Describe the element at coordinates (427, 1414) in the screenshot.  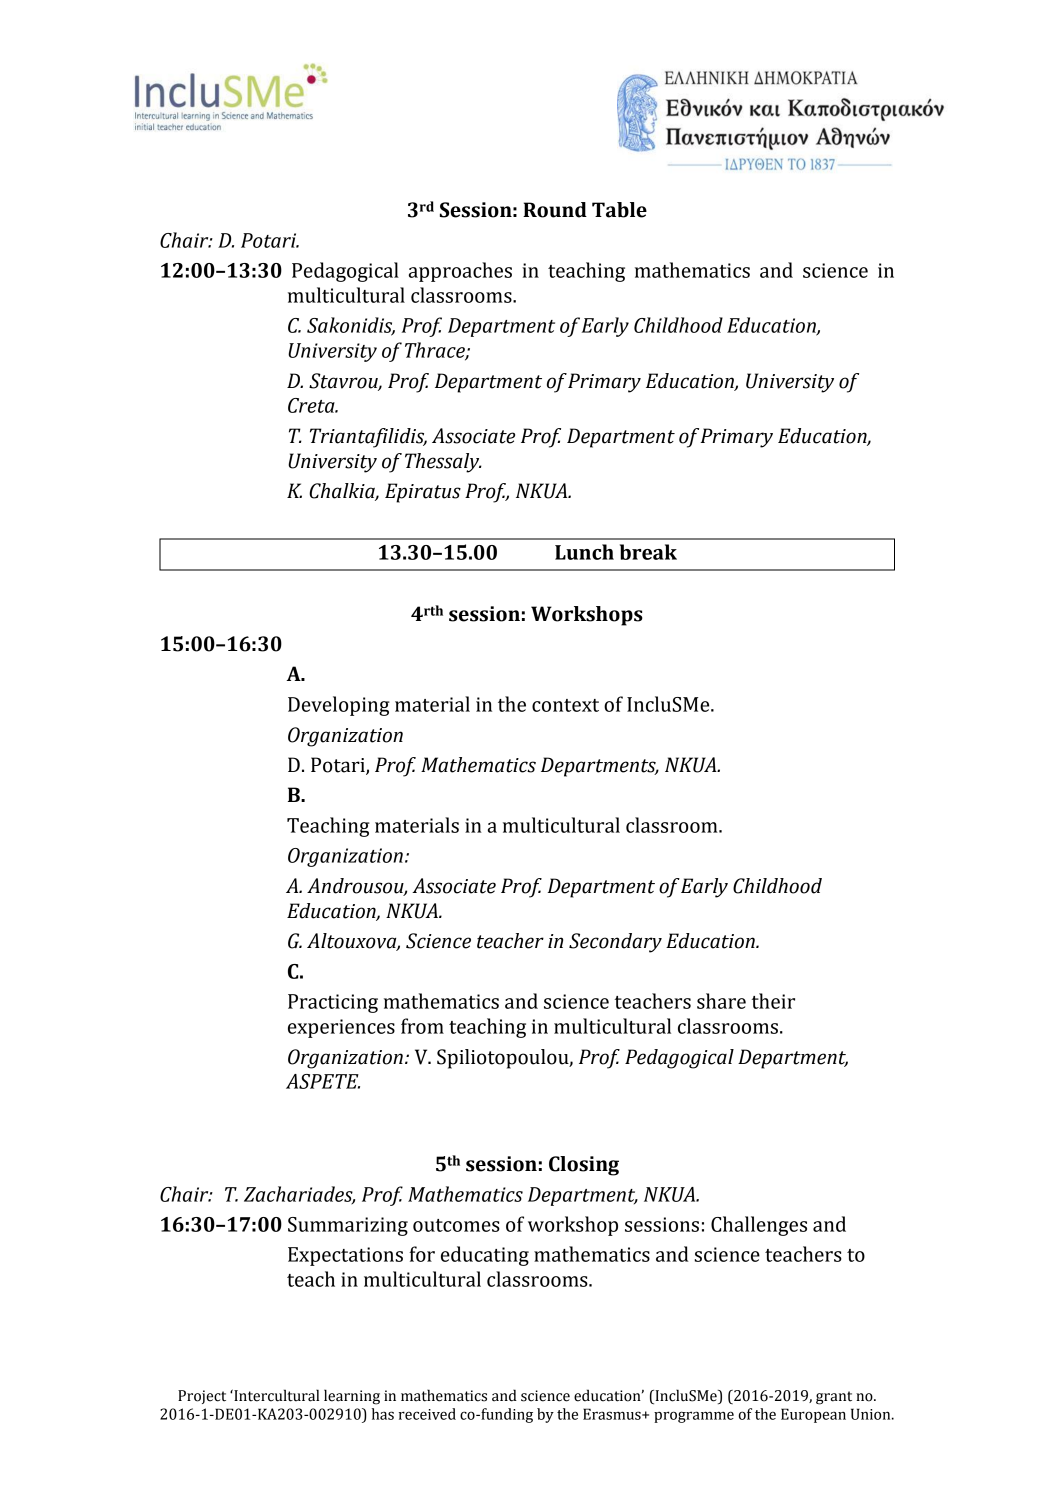
I see `received` at that location.
